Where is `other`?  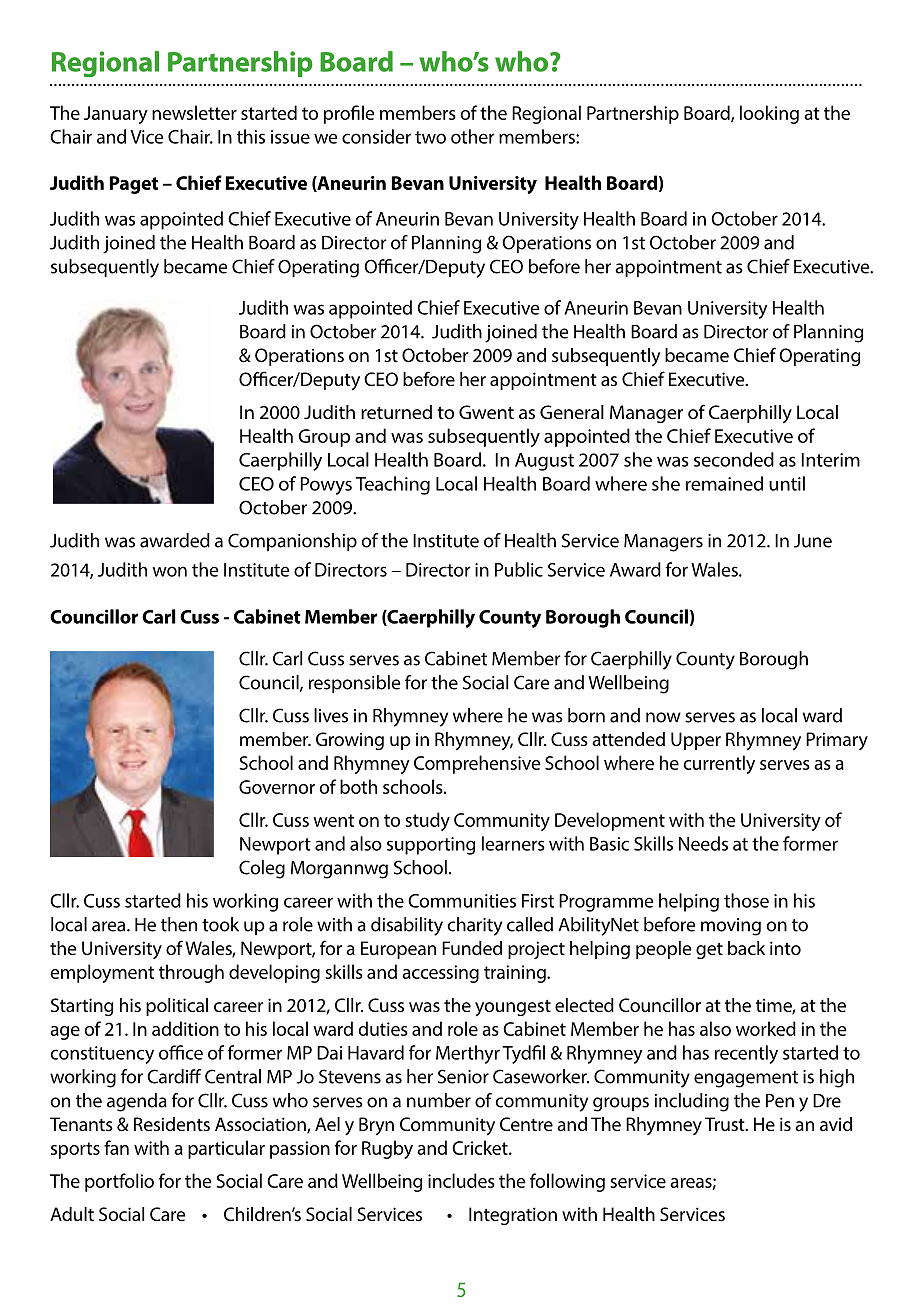 other is located at coordinates (472, 136).
